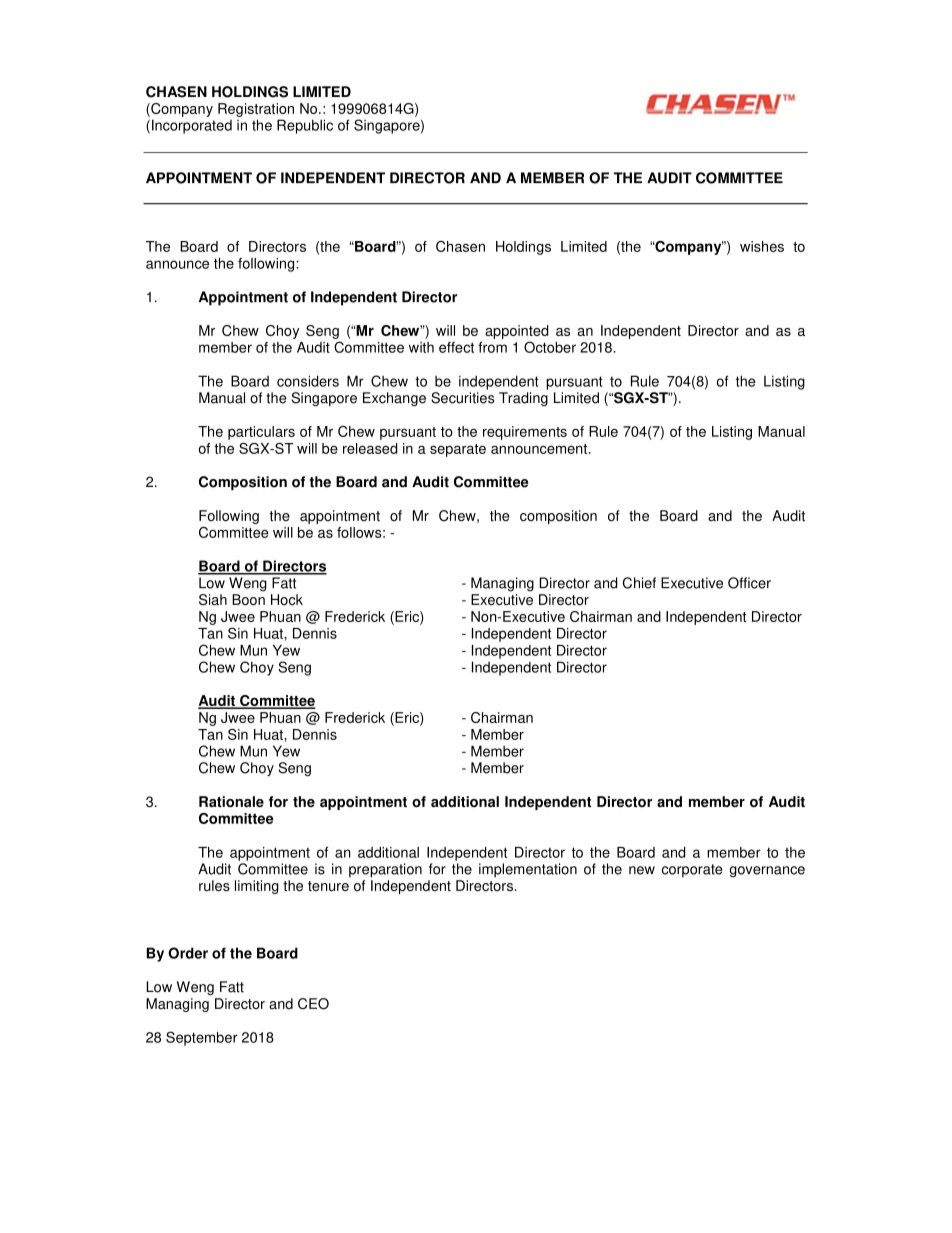 Image resolution: width=952 pixels, height=1233 pixels. What do you see at coordinates (313, 1003) in the screenshot?
I see `CEO` at bounding box center [313, 1003].
